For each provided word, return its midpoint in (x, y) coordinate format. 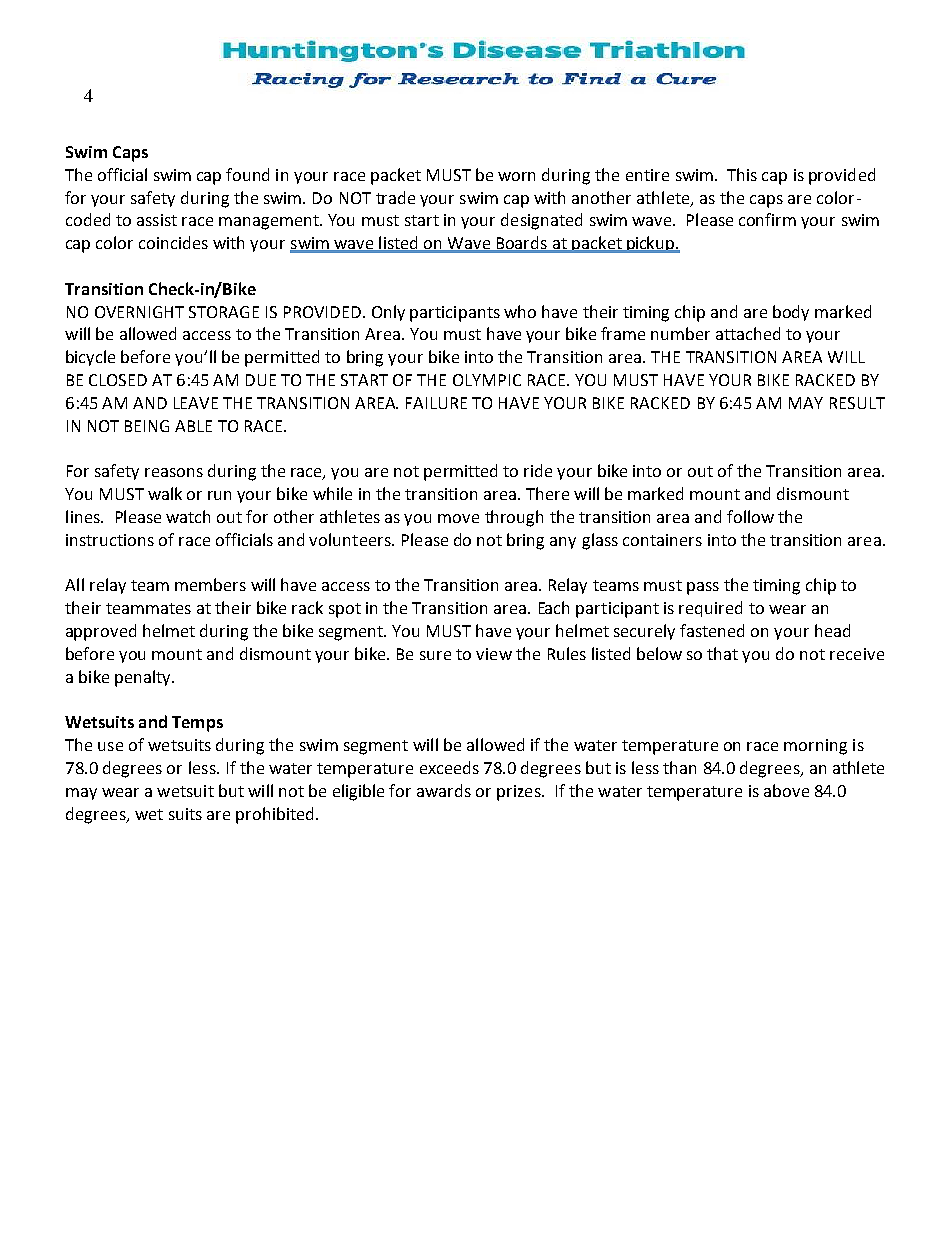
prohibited (274, 815)
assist (157, 220)
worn (516, 176)
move (458, 518)
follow (750, 516)
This (742, 174)
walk (165, 493)
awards (444, 790)
